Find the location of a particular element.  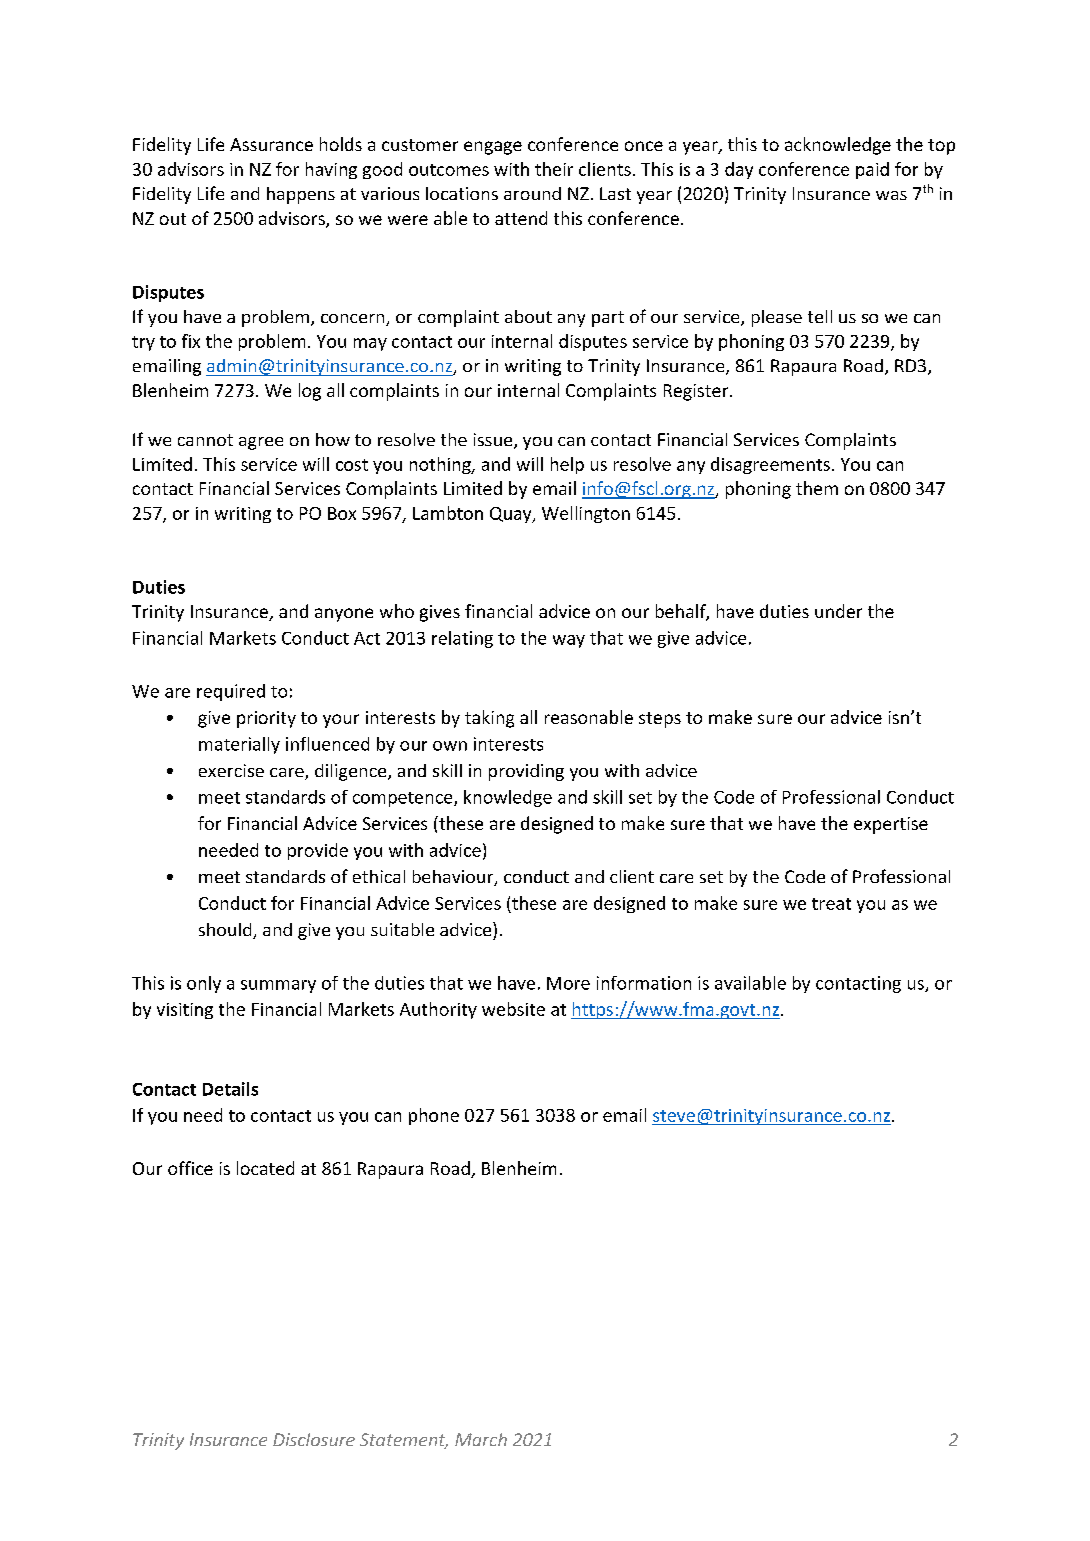

Statement is located at coordinates (404, 1441).
